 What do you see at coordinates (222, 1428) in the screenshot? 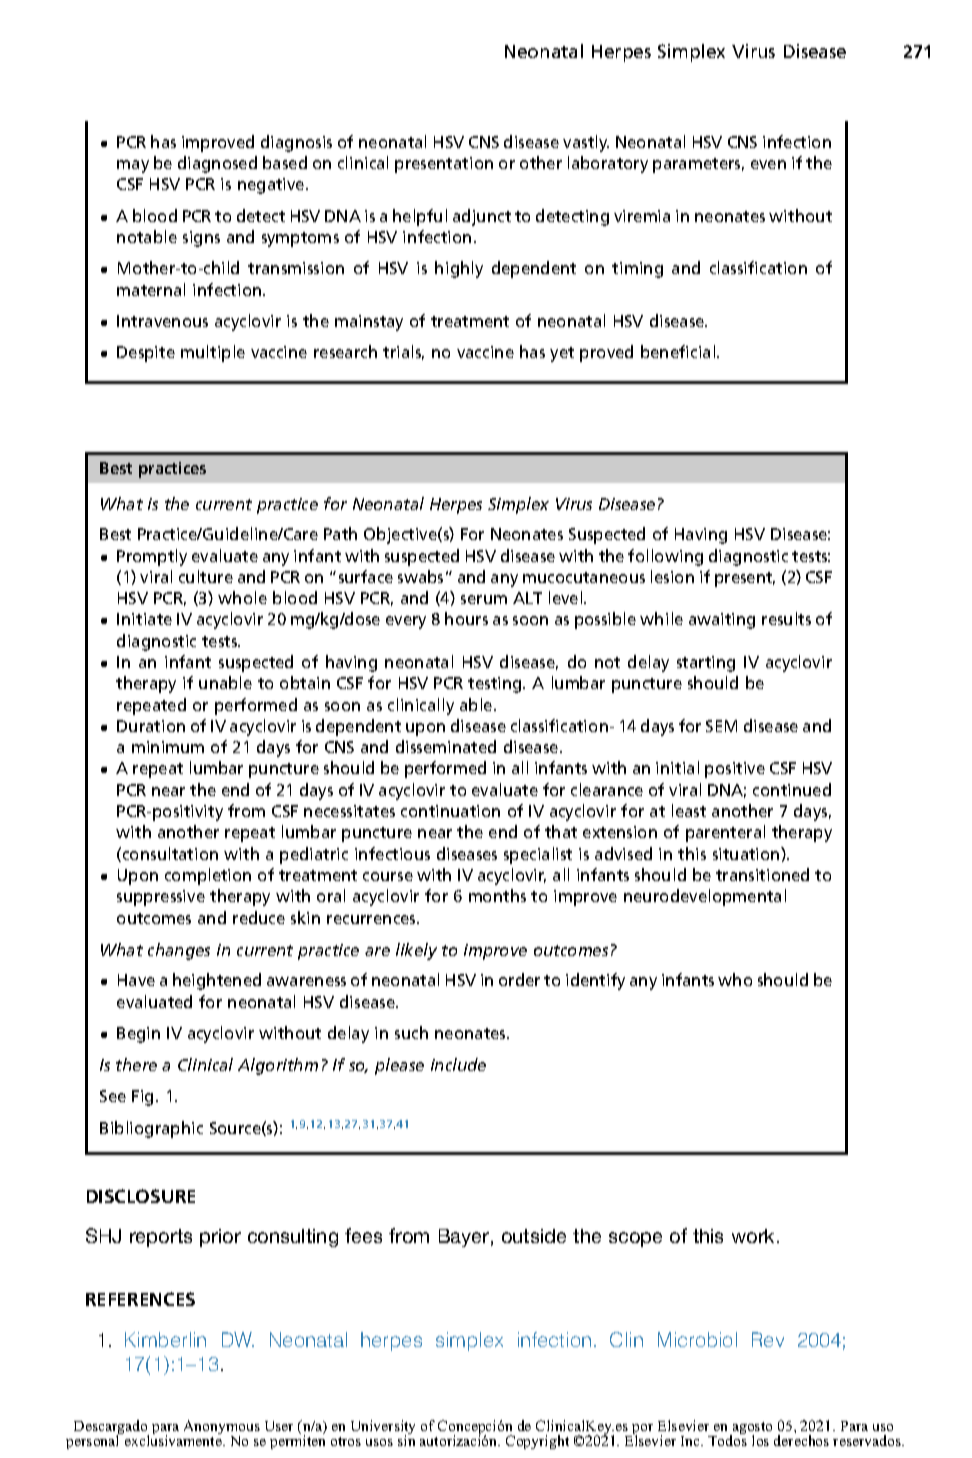
I see `Anonymous` at bounding box center [222, 1428].
